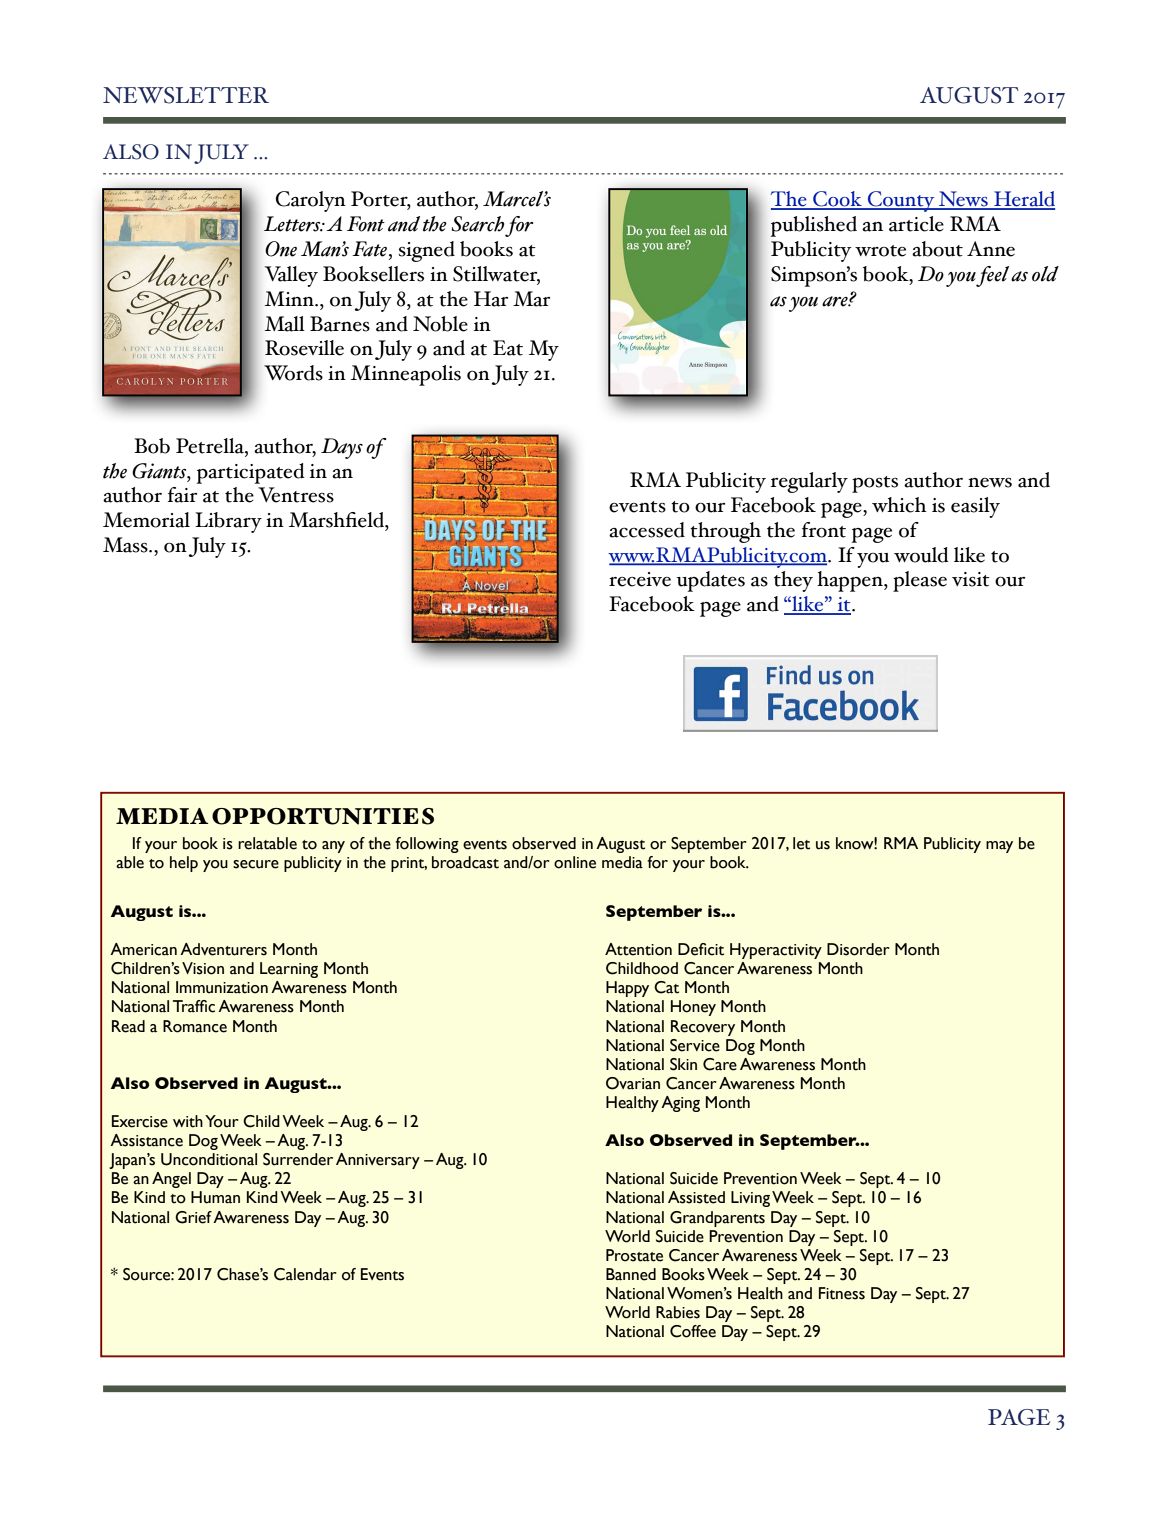  What do you see at coordinates (937, 249) in the page?
I see `about` at bounding box center [937, 249].
